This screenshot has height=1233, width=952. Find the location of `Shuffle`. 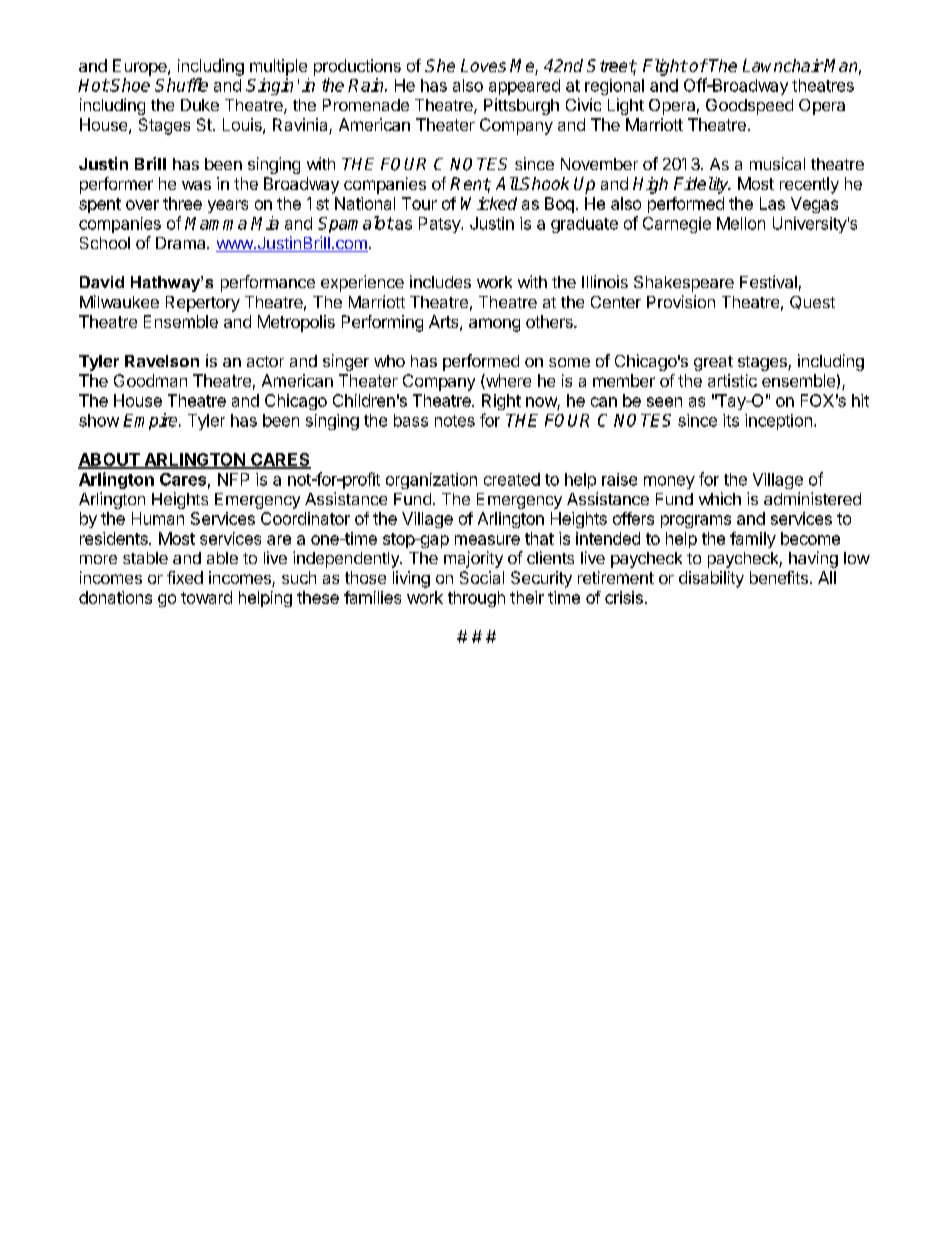

Shuffle is located at coordinates (181, 85).
